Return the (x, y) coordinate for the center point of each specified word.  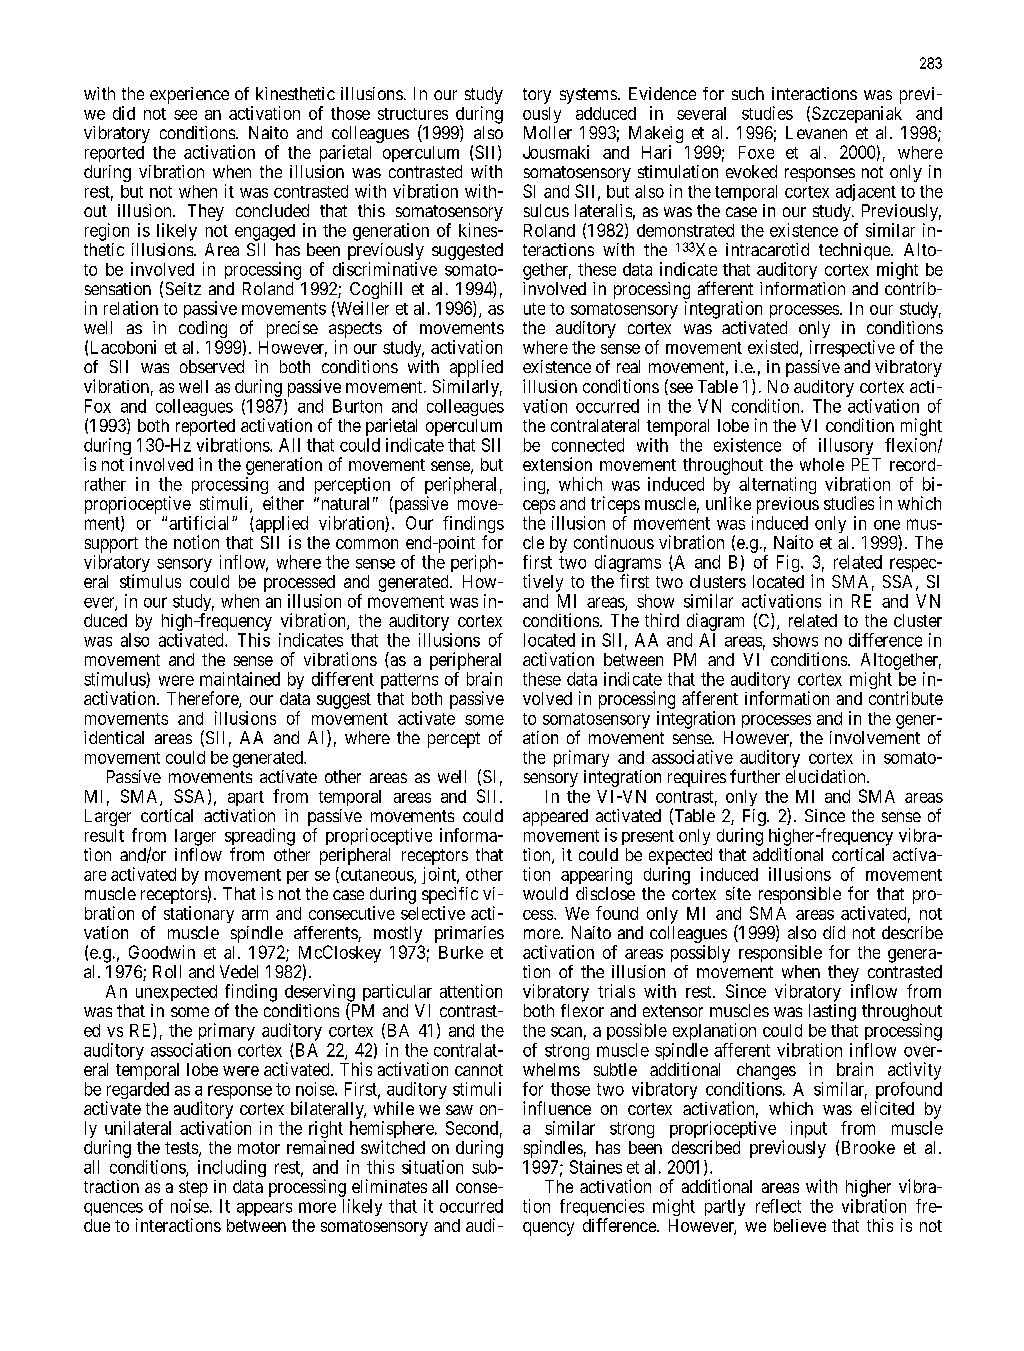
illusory (846, 446)
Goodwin (162, 952)
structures (413, 114)
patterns (409, 681)
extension (557, 464)
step (193, 1189)
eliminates (389, 1186)
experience (189, 95)
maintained (240, 679)
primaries (469, 934)
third (662, 620)
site (738, 893)
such (748, 93)
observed (212, 366)
